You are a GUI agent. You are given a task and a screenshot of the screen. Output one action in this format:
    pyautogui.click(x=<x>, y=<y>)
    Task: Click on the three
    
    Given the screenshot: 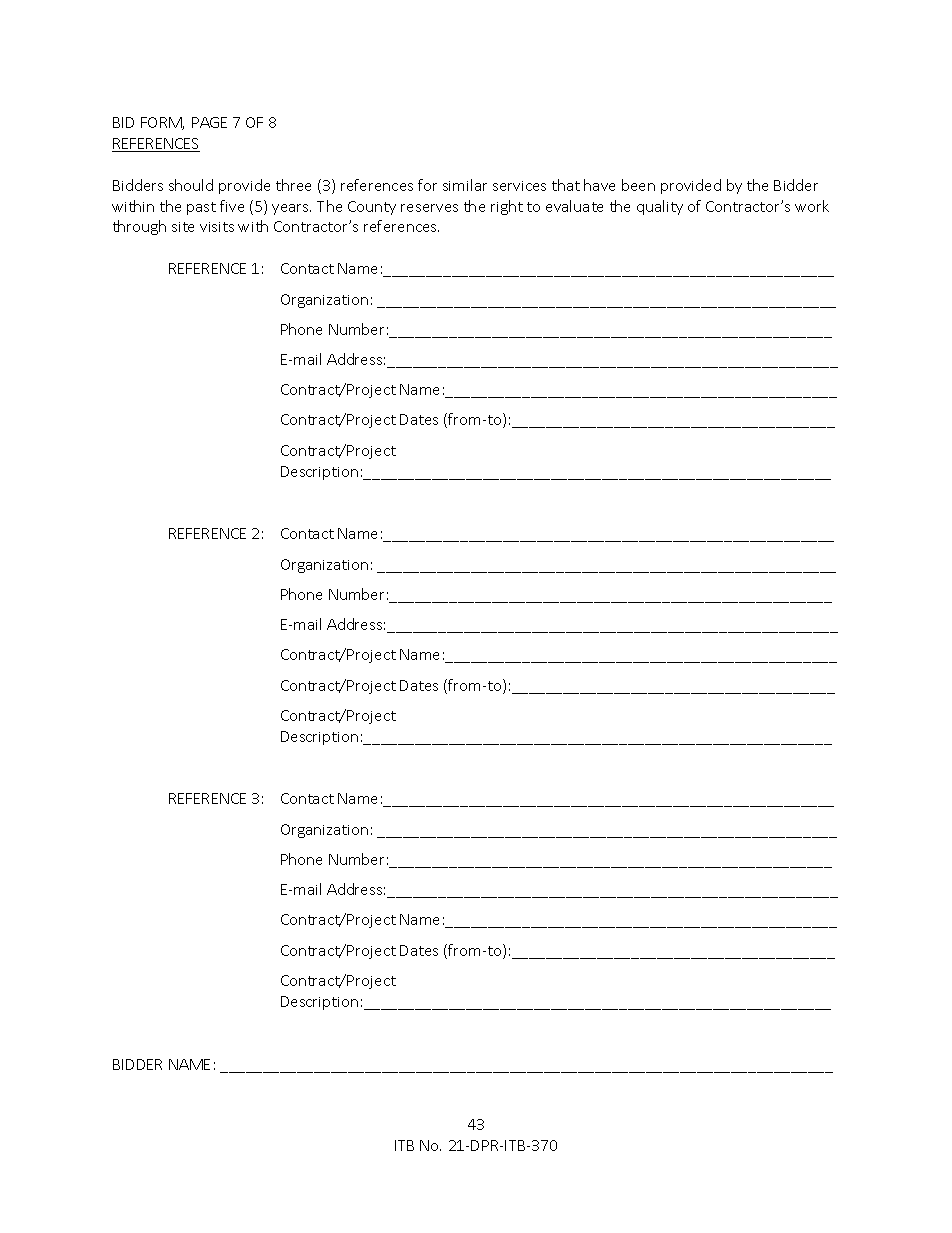 What is the action you would take?
    pyautogui.click(x=293, y=185)
